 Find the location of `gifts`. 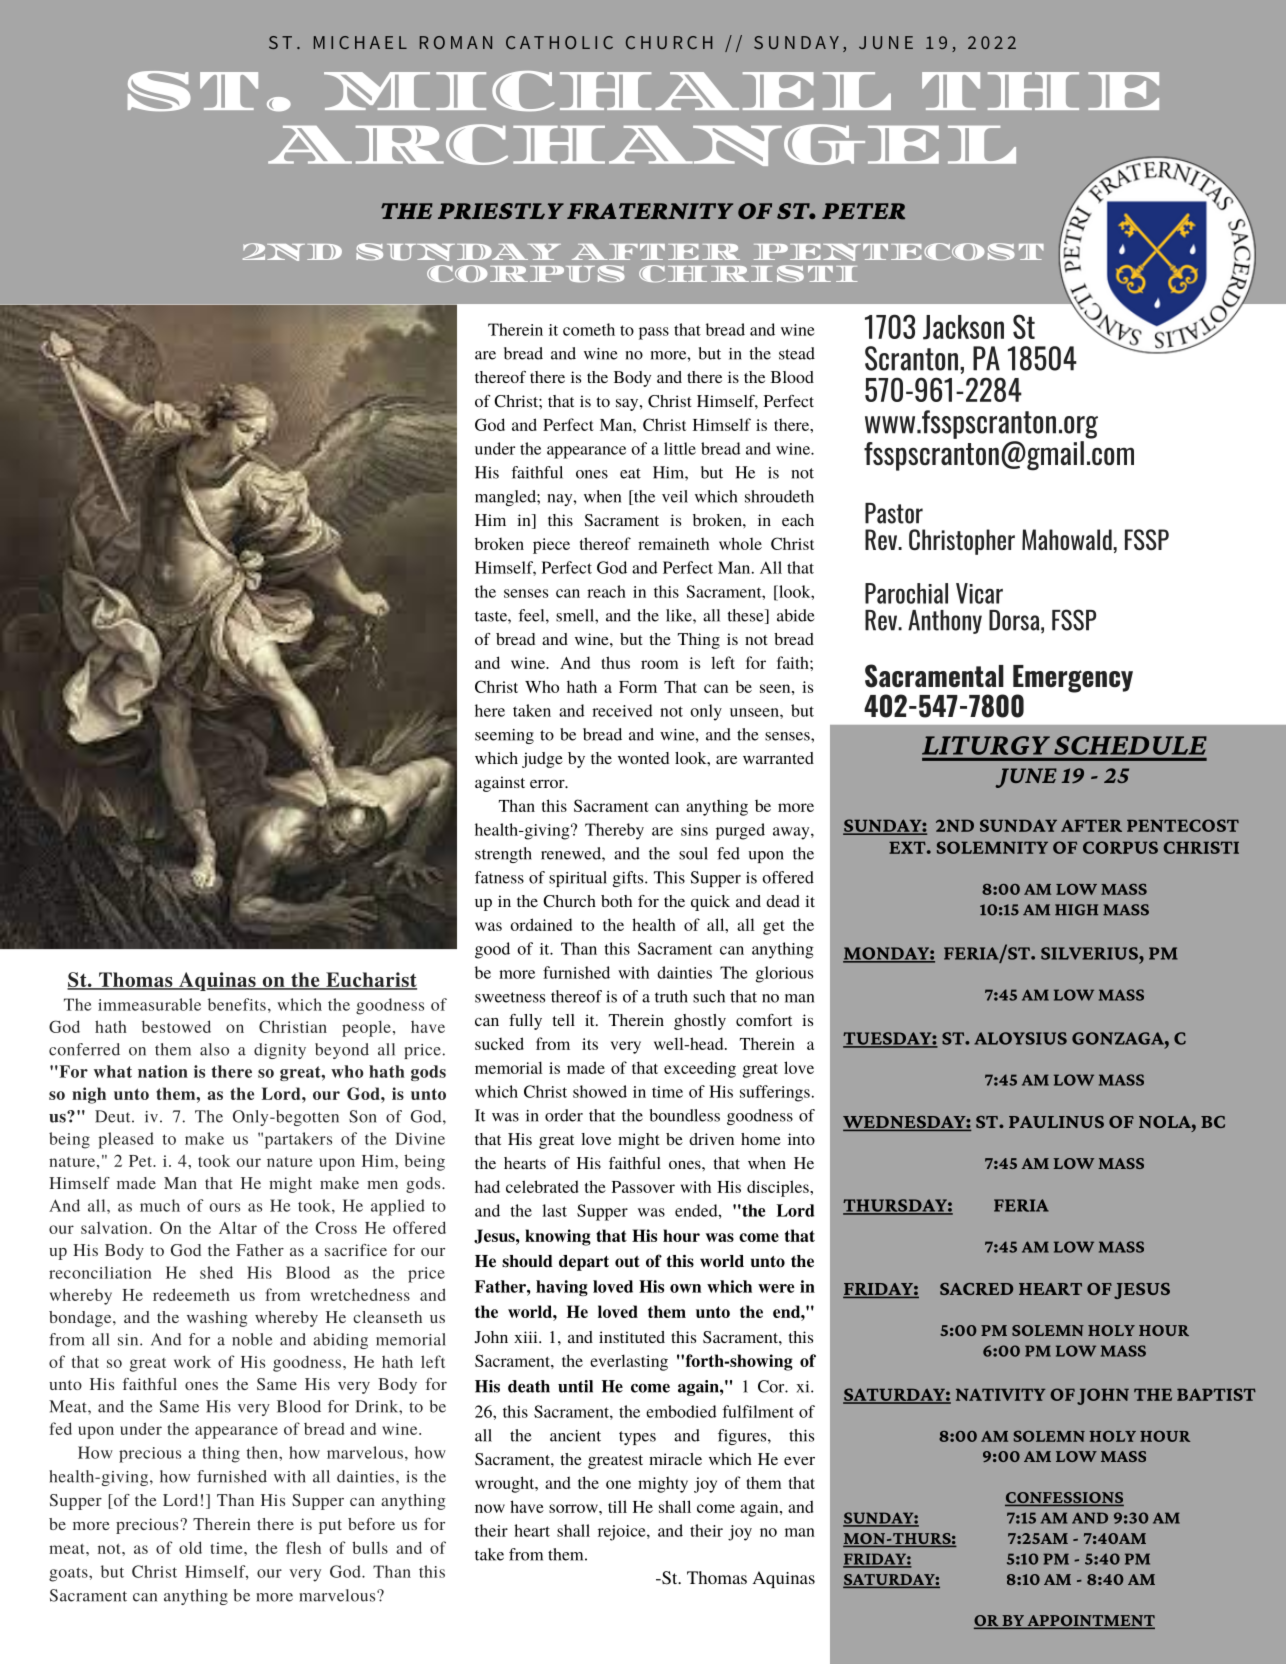

gifts is located at coordinates (629, 879).
